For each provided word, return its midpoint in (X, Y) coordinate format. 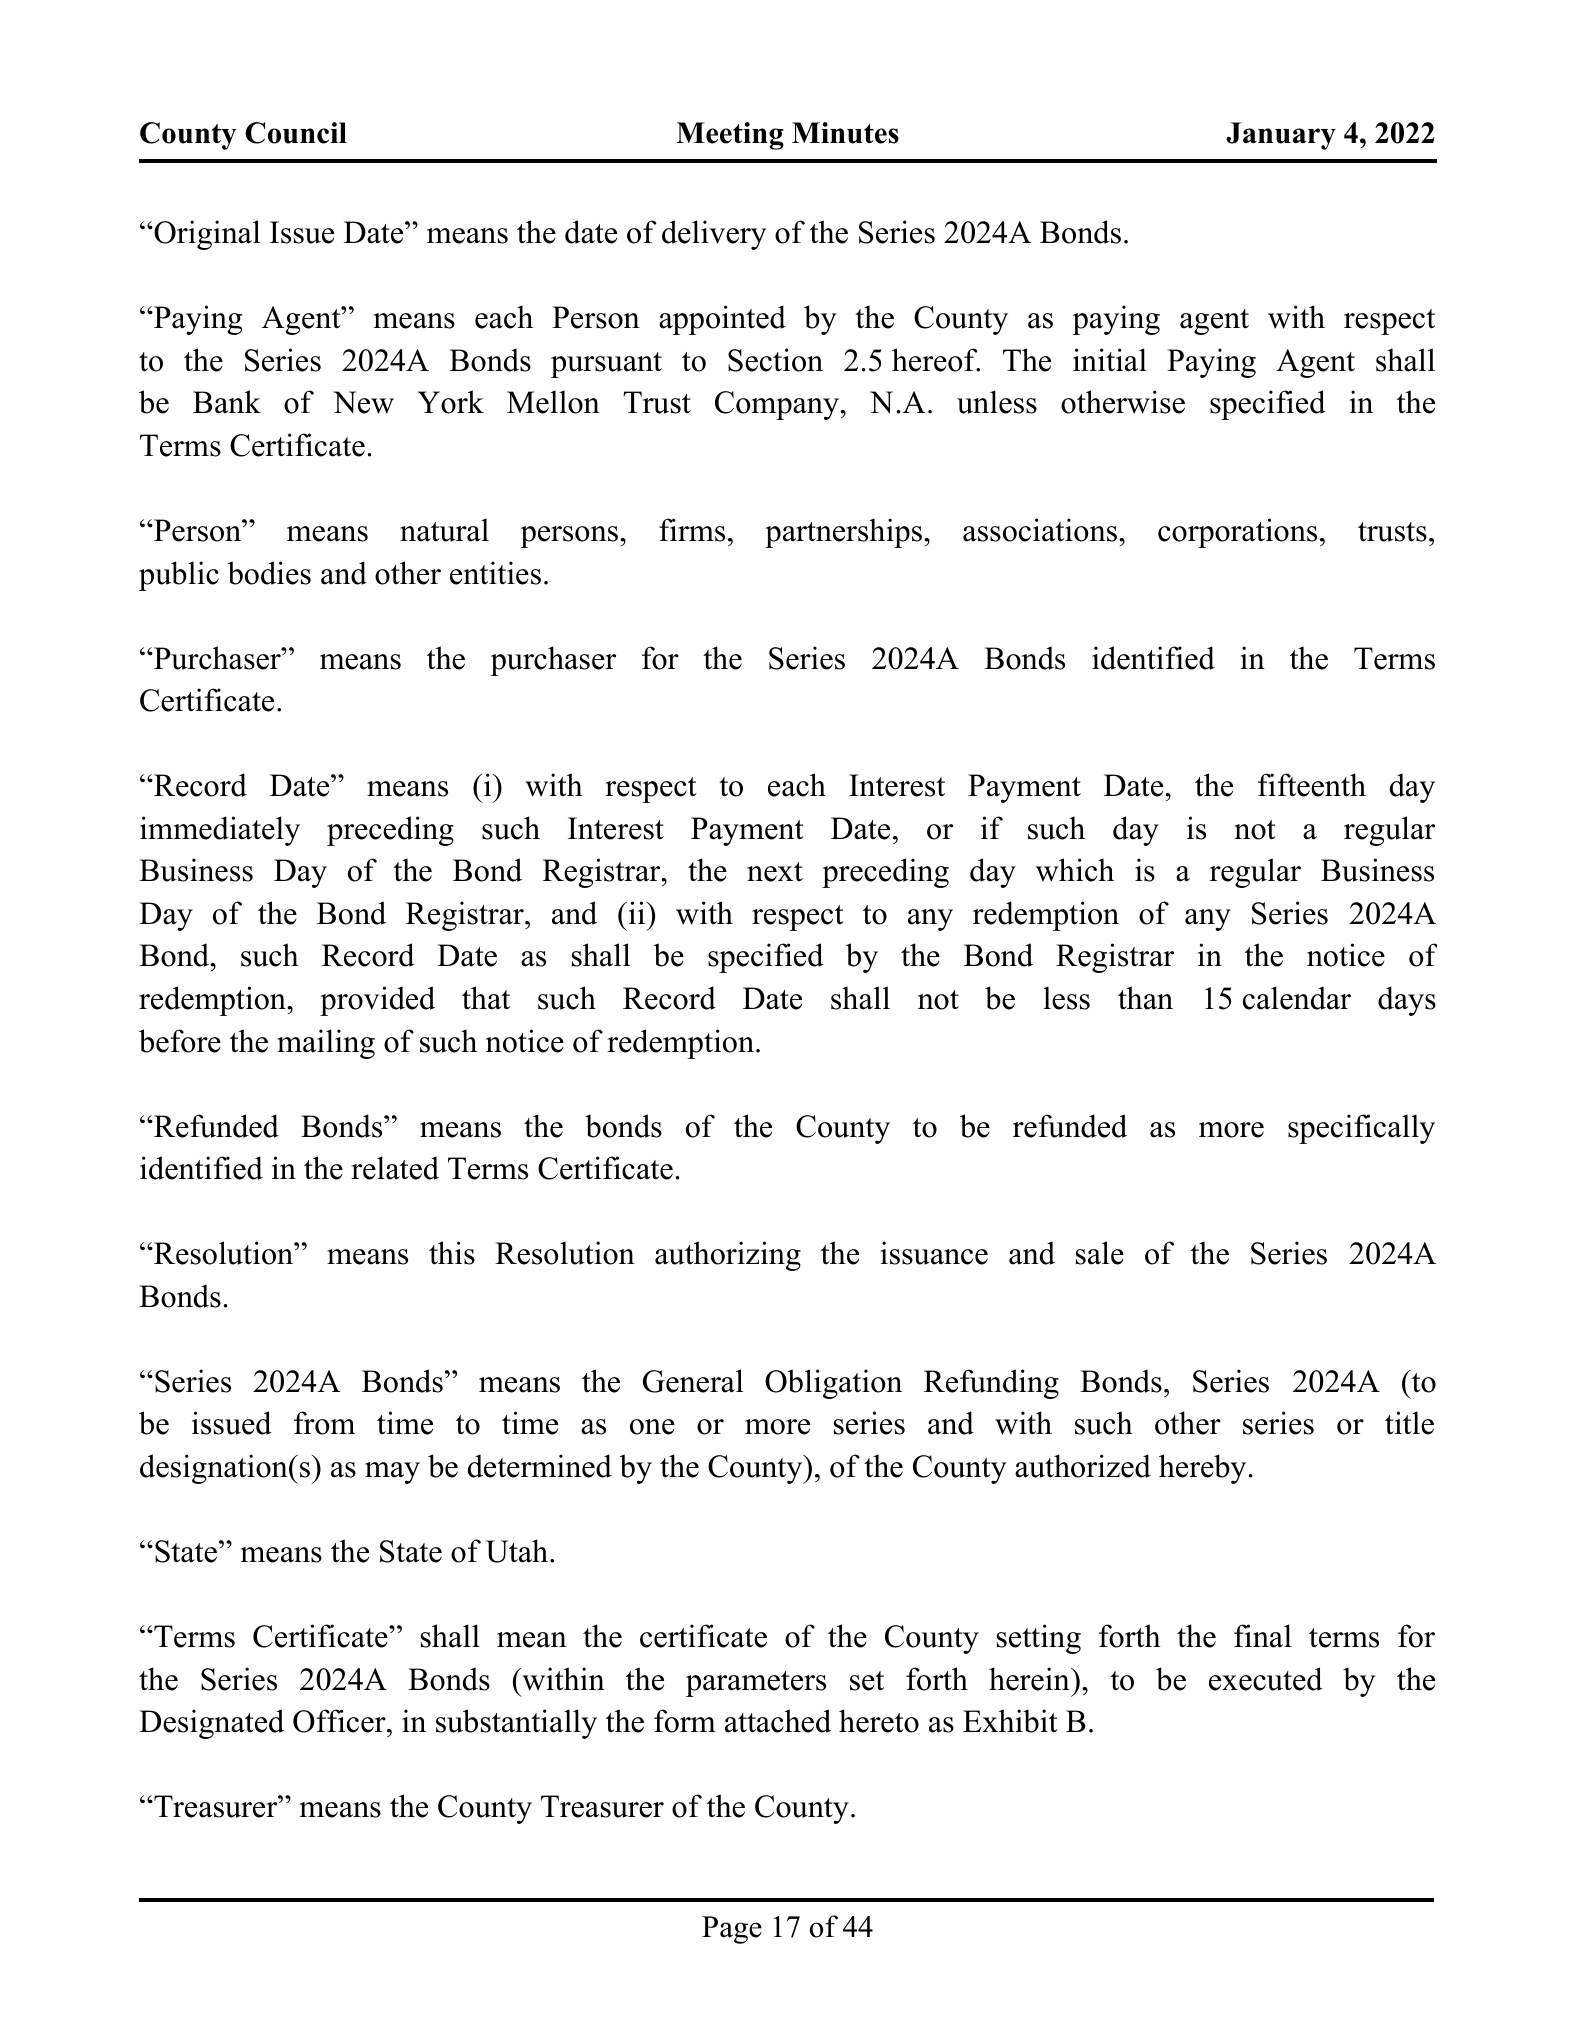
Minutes (845, 133)
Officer (340, 1721)
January (1281, 136)
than (1145, 998)
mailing (326, 1044)
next (775, 872)
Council (296, 133)
